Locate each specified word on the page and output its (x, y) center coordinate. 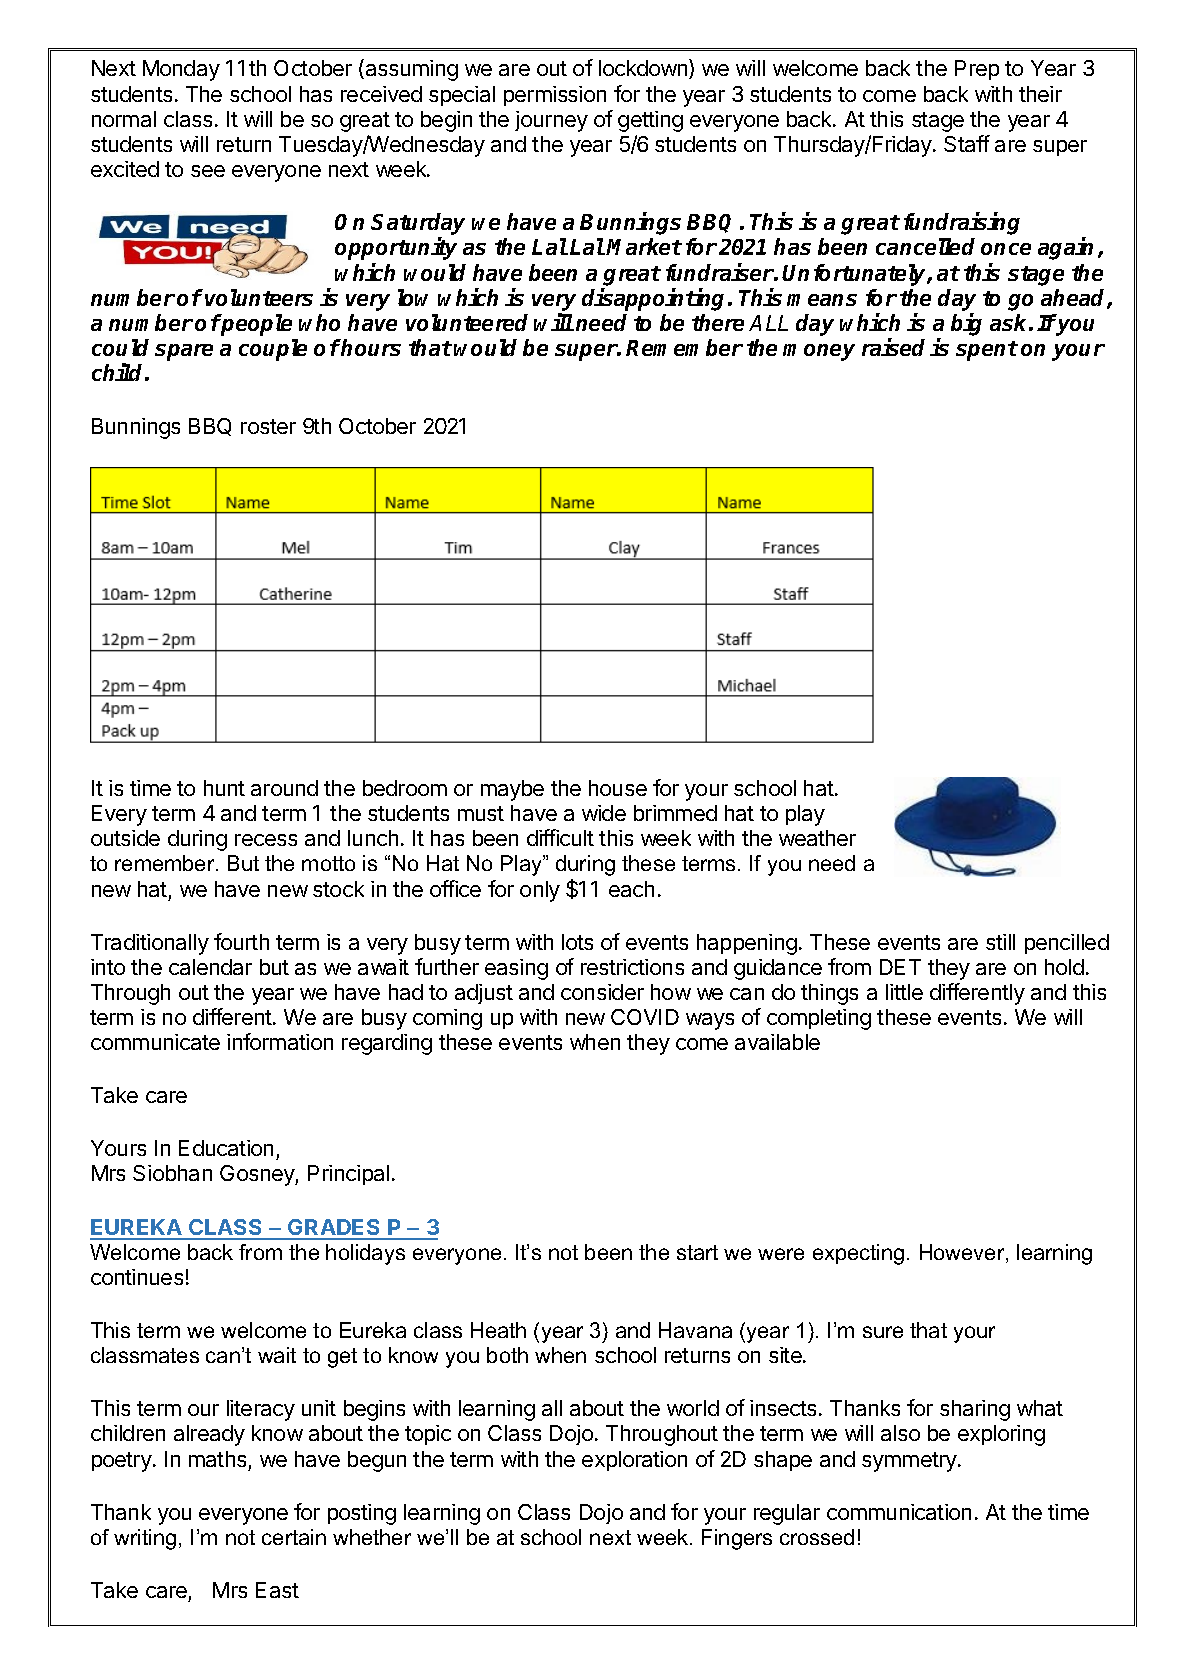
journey (551, 121)
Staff (967, 143)
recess (266, 840)
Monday (181, 70)
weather (817, 838)
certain (294, 1537)
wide (604, 813)
